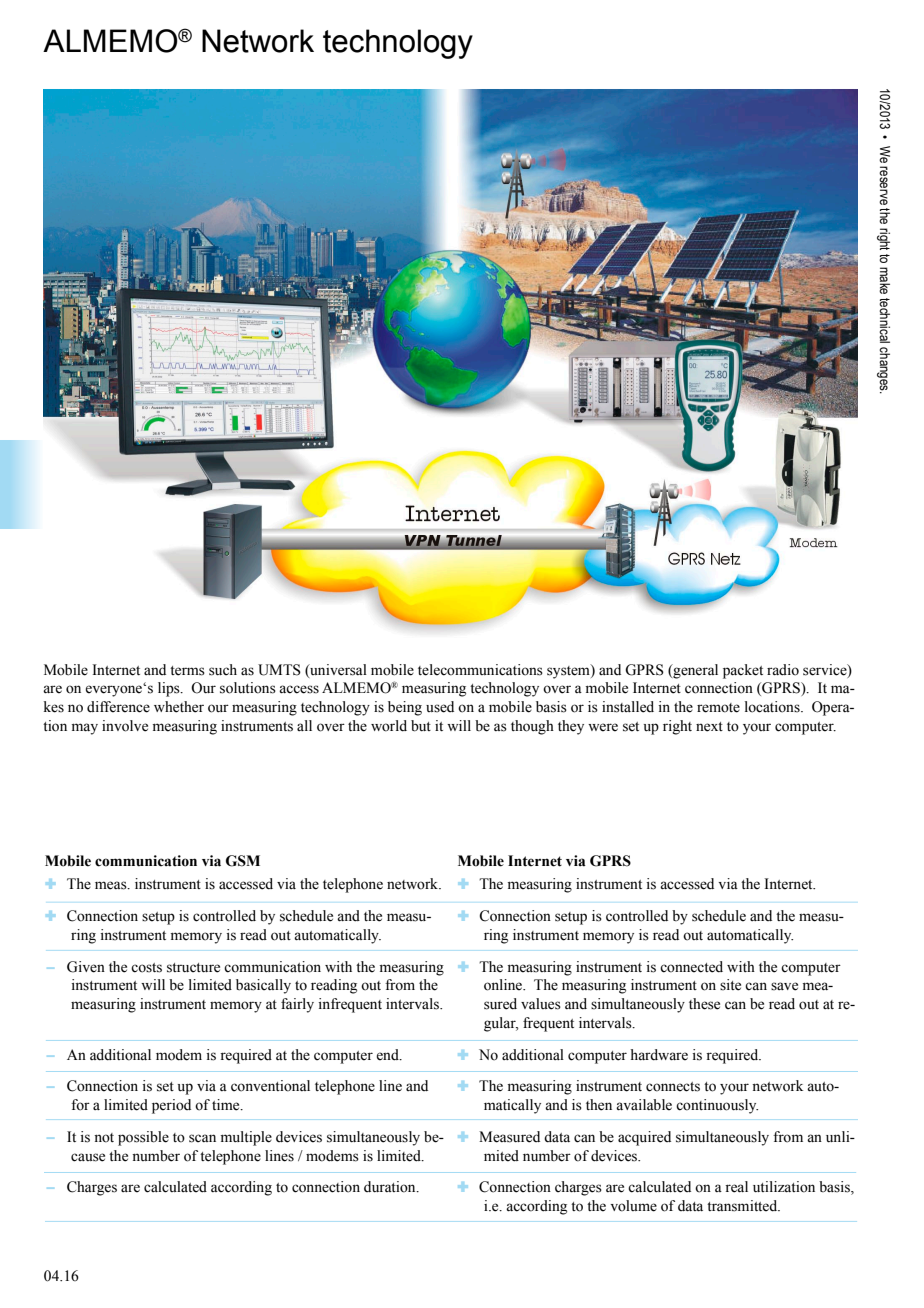 Image resolution: width=924 pixels, height=1308 pixels. I want to click on lips, so click(170, 689).
